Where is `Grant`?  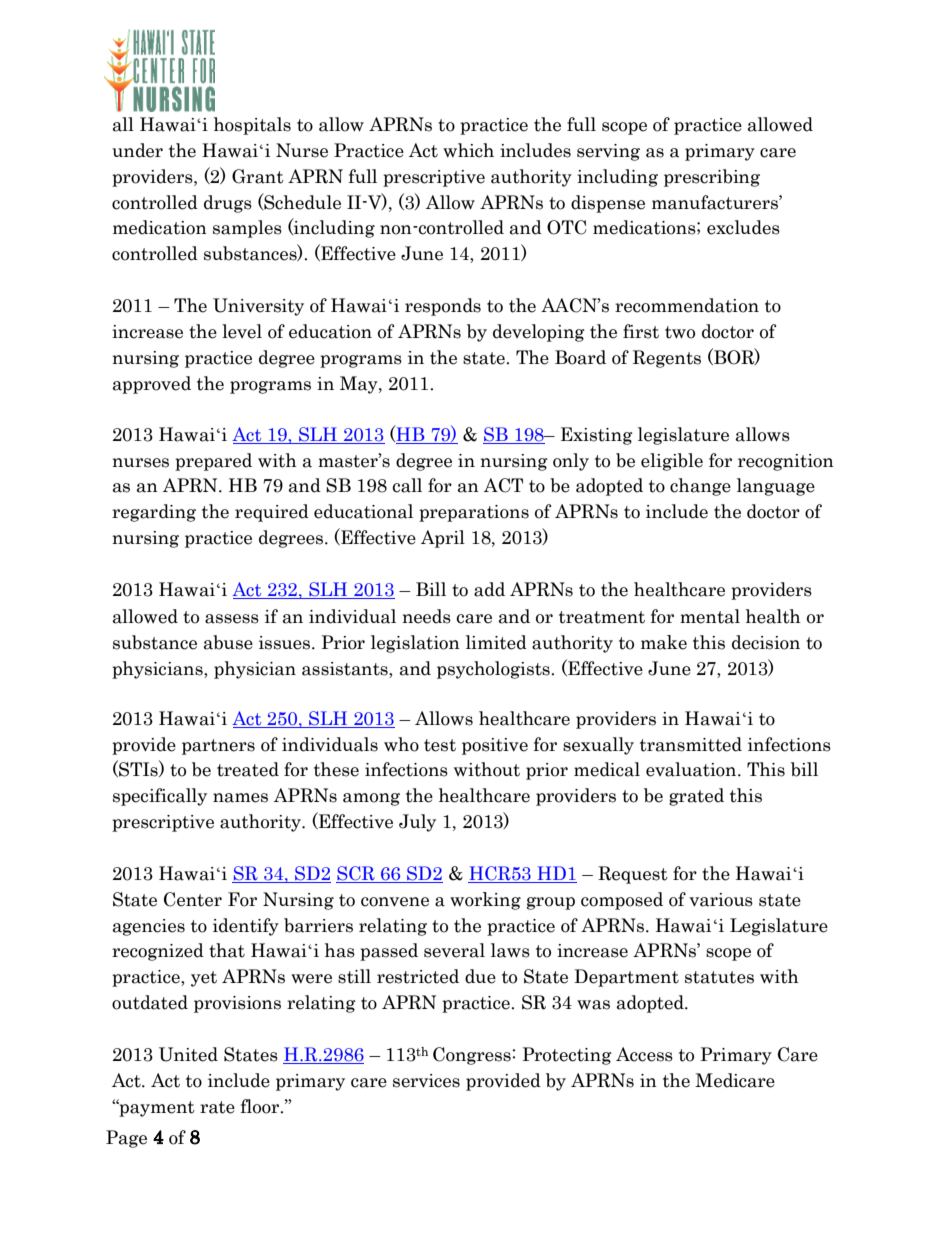
Grant is located at coordinates (258, 176).
